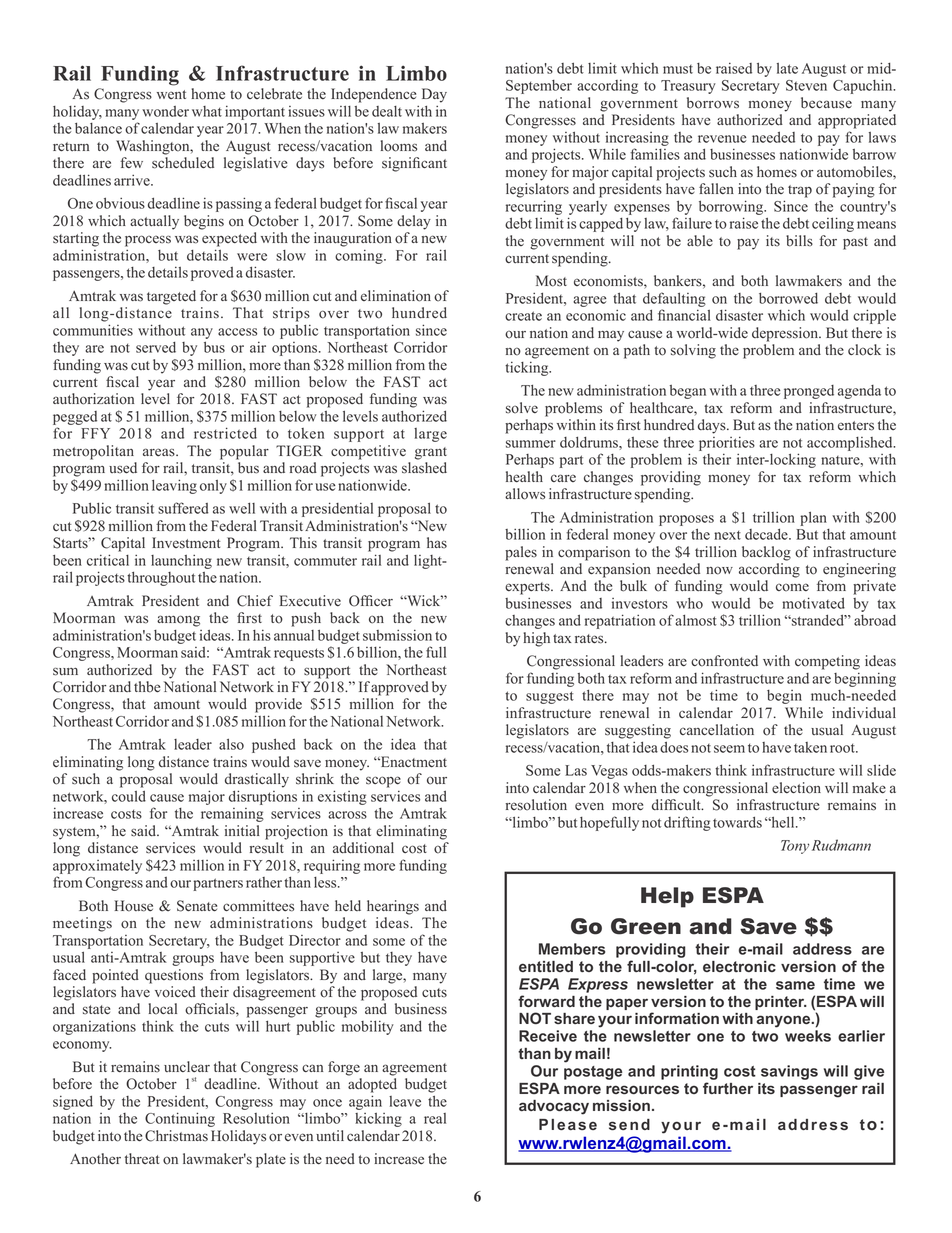 Image resolution: width=952 pixels, height=1233 pixels. What do you see at coordinates (387, 111) in the screenshot?
I see `dealt` at bounding box center [387, 111].
